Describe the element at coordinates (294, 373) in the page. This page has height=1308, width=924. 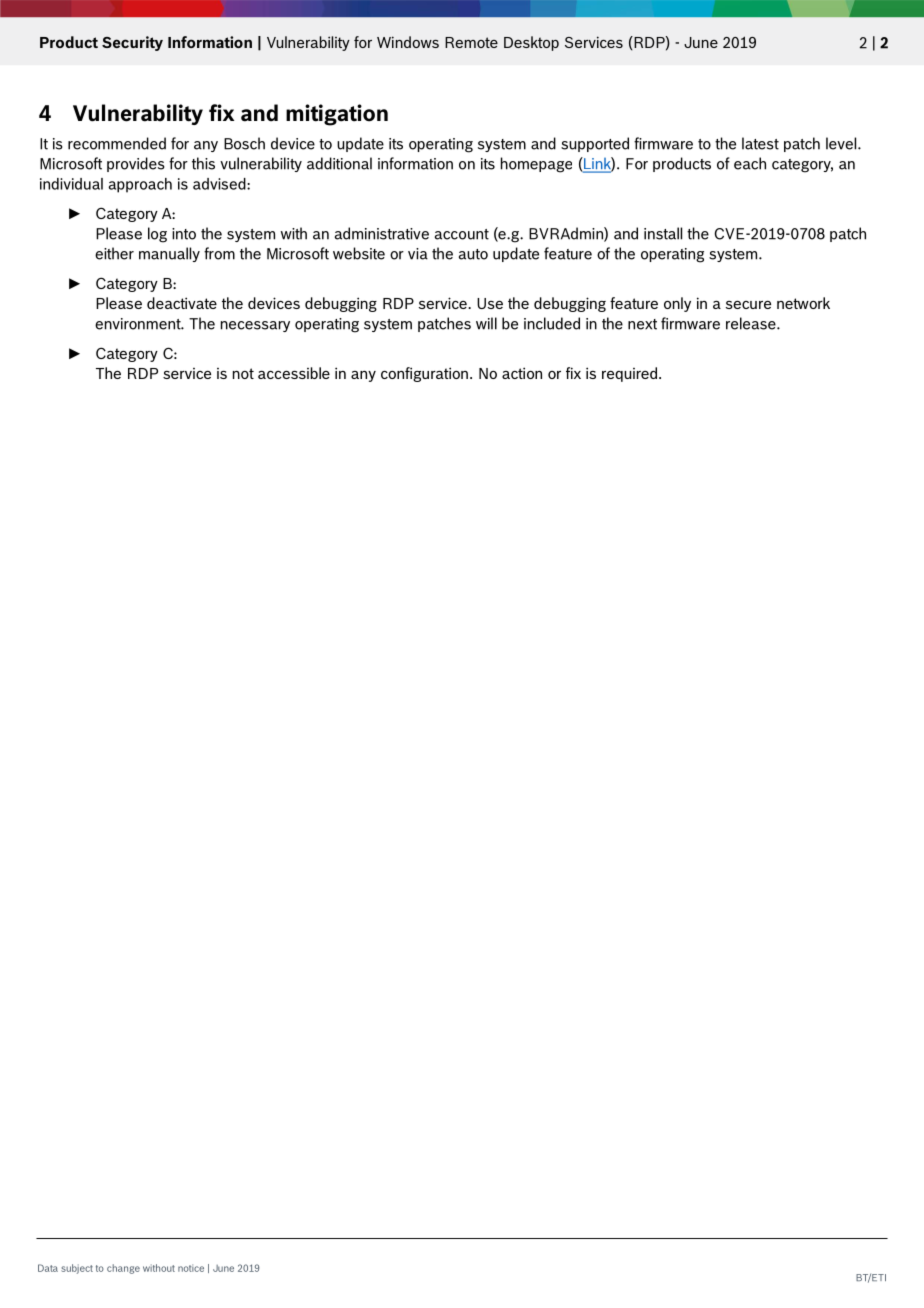
I see `accessible` at that location.
